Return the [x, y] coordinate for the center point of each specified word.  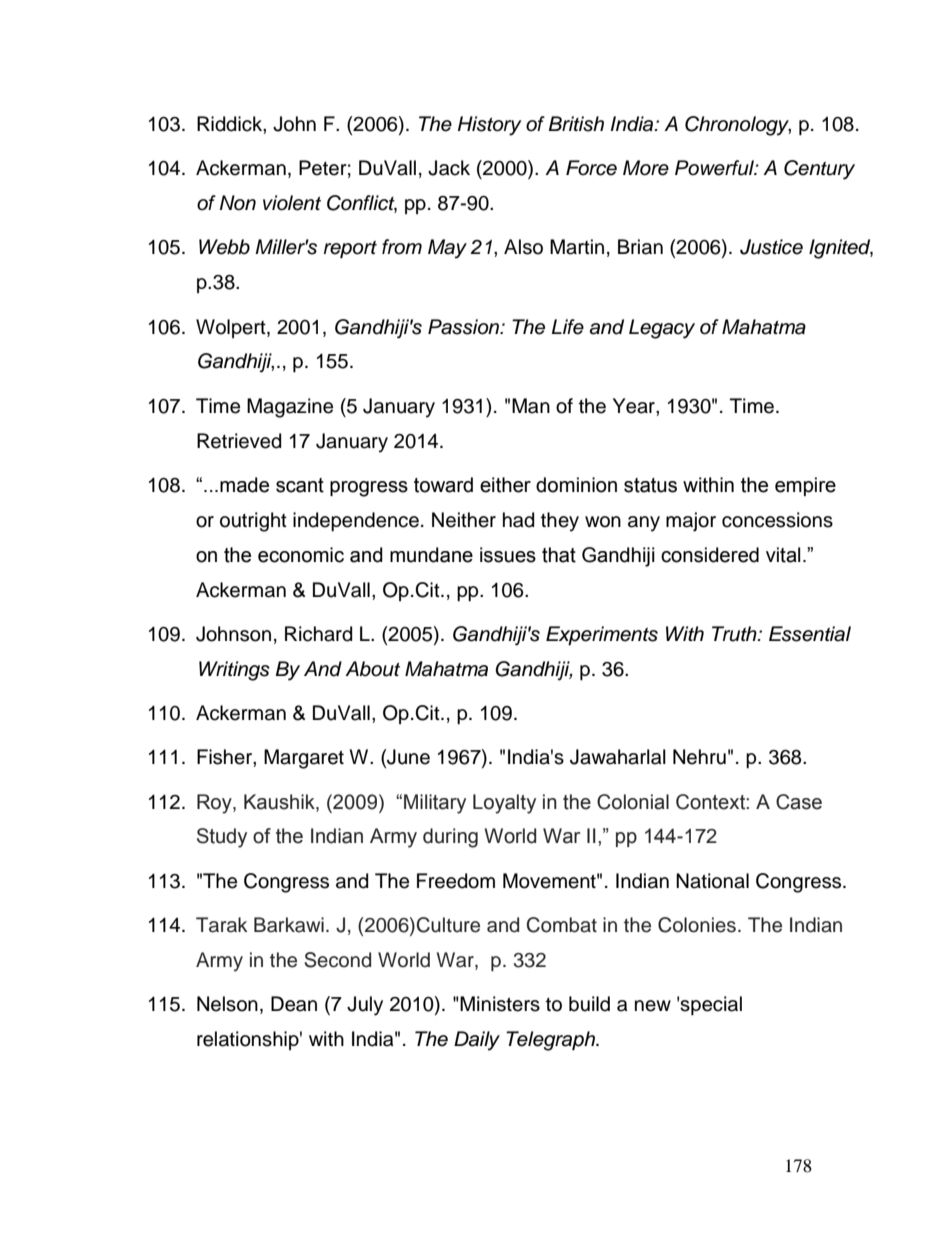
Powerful [715, 168]
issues [508, 555]
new [653, 1006]
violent [292, 203]
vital [783, 555]
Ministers [500, 1004]
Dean [294, 1004]
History [489, 126]
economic [301, 555]
